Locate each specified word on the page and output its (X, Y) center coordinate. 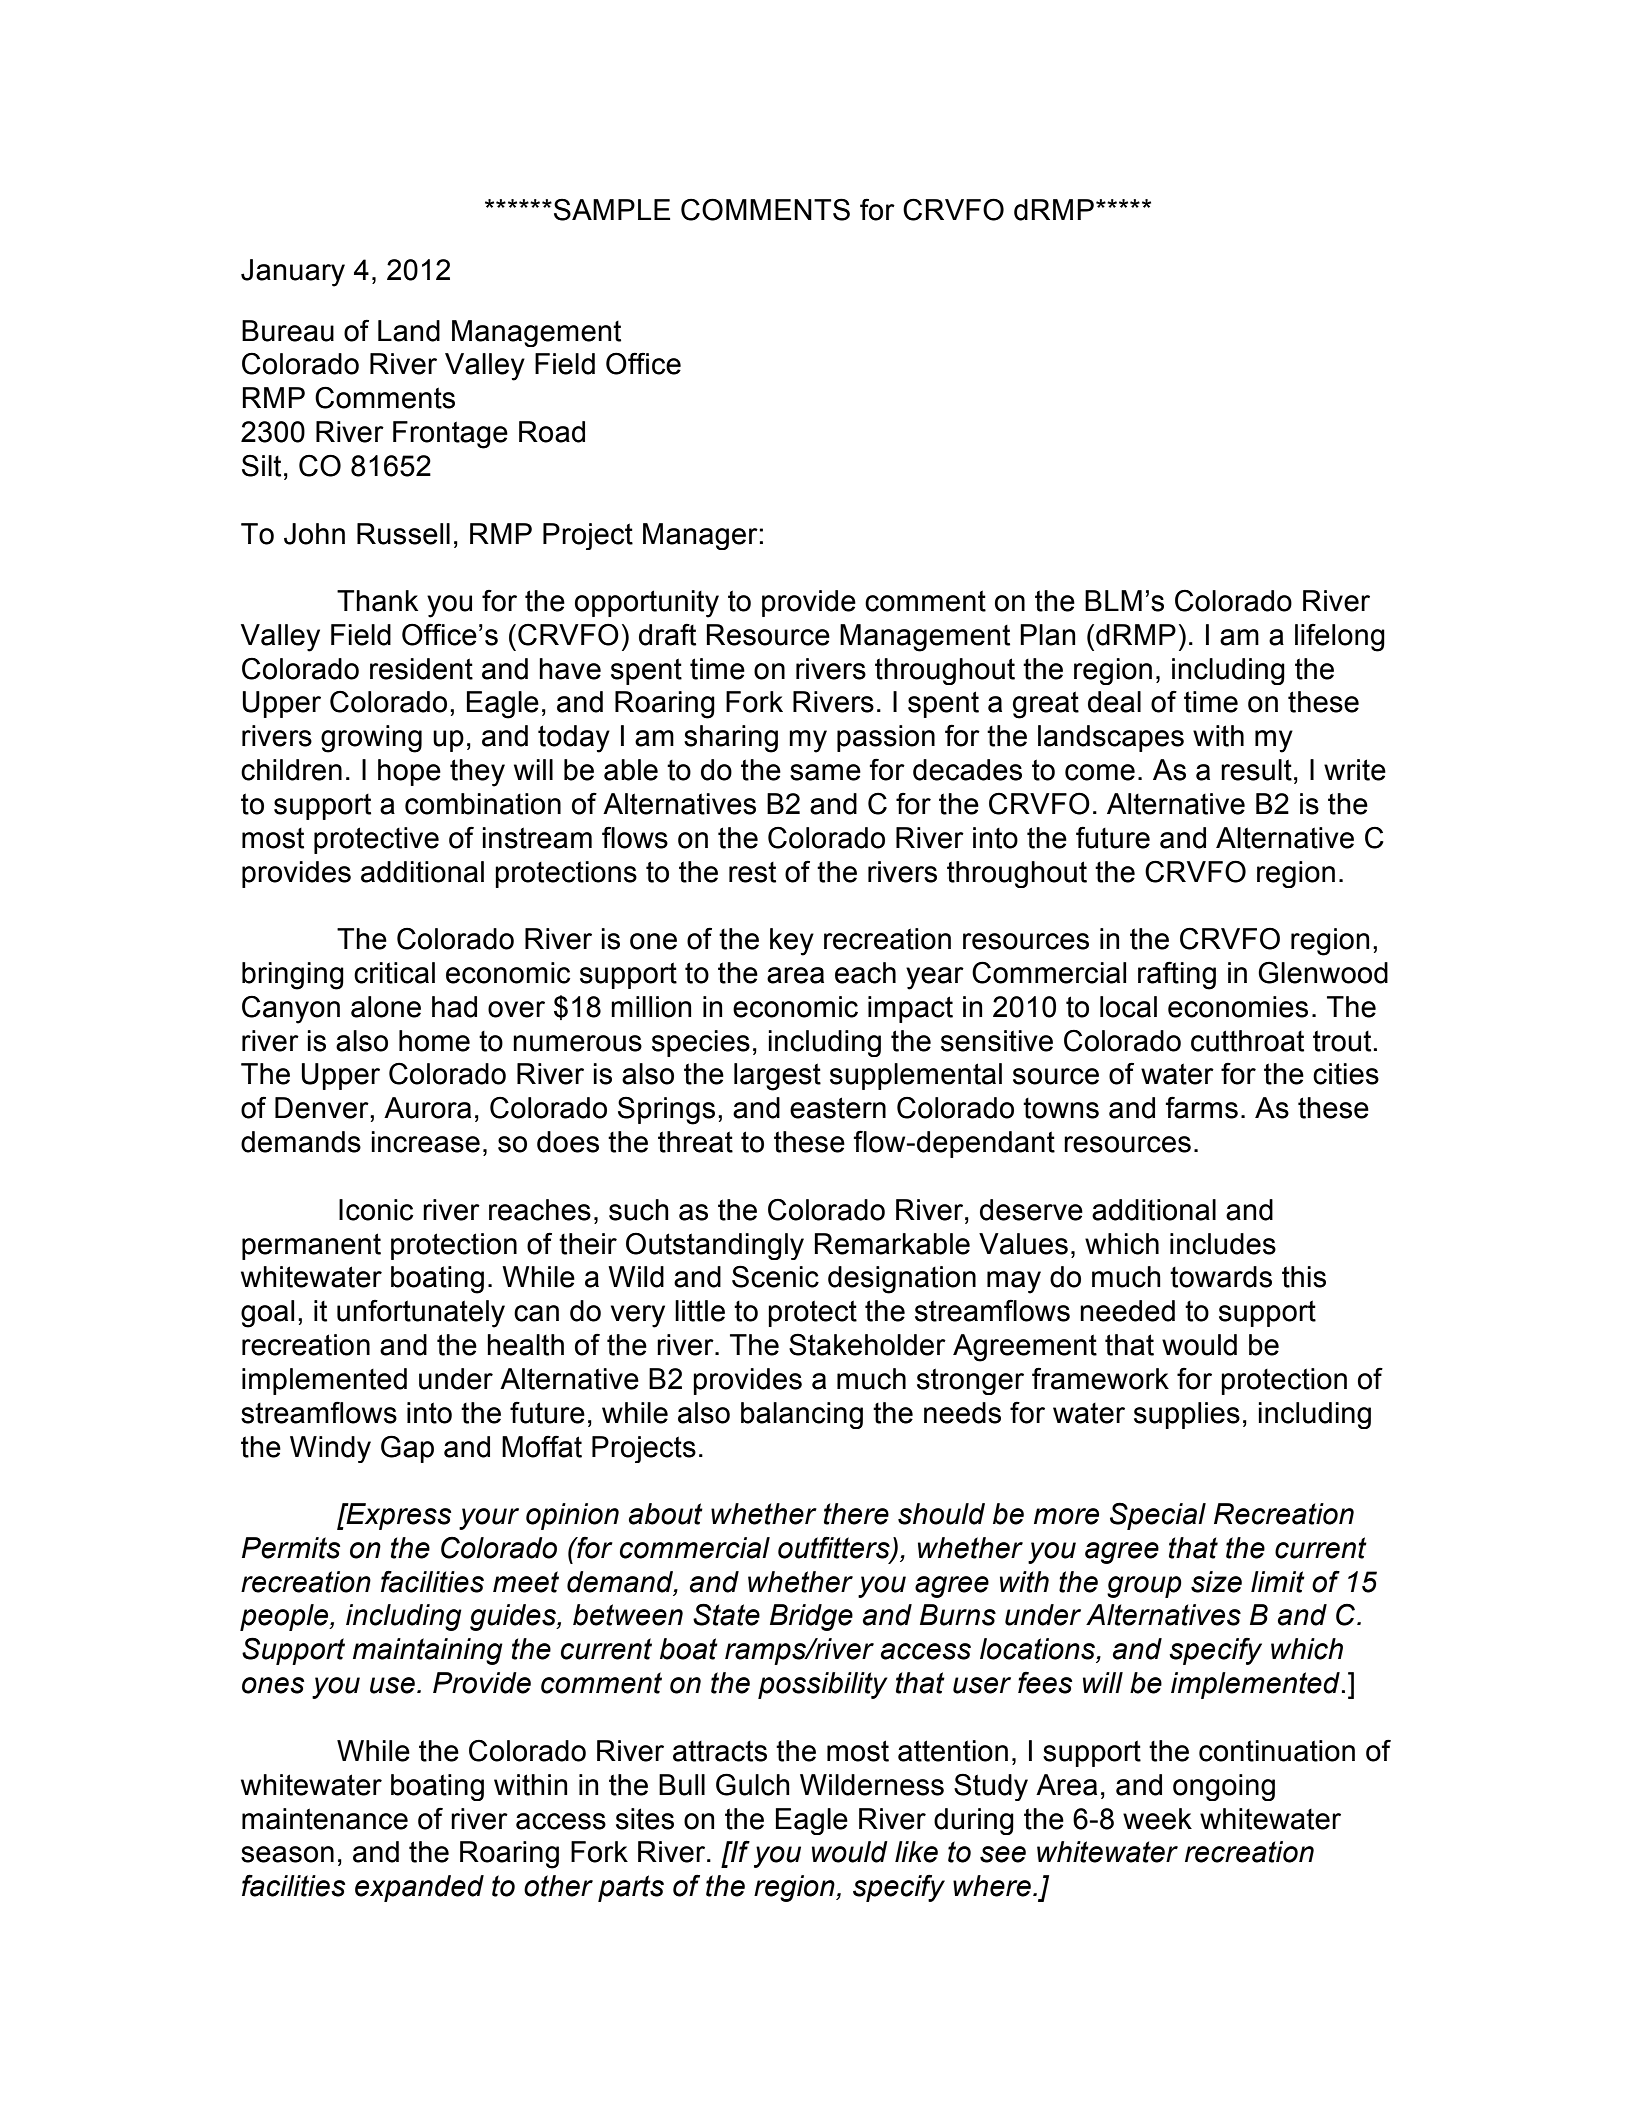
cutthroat (1247, 1041)
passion (886, 738)
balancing (802, 1415)
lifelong (1340, 637)
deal (1114, 702)
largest (777, 1077)
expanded (419, 1888)
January (293, 273)
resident (421, 669)
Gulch (753, 1784)
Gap (407, 1449)
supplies (1187, 1415)
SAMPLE (612, 209)
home (434, 1041)
